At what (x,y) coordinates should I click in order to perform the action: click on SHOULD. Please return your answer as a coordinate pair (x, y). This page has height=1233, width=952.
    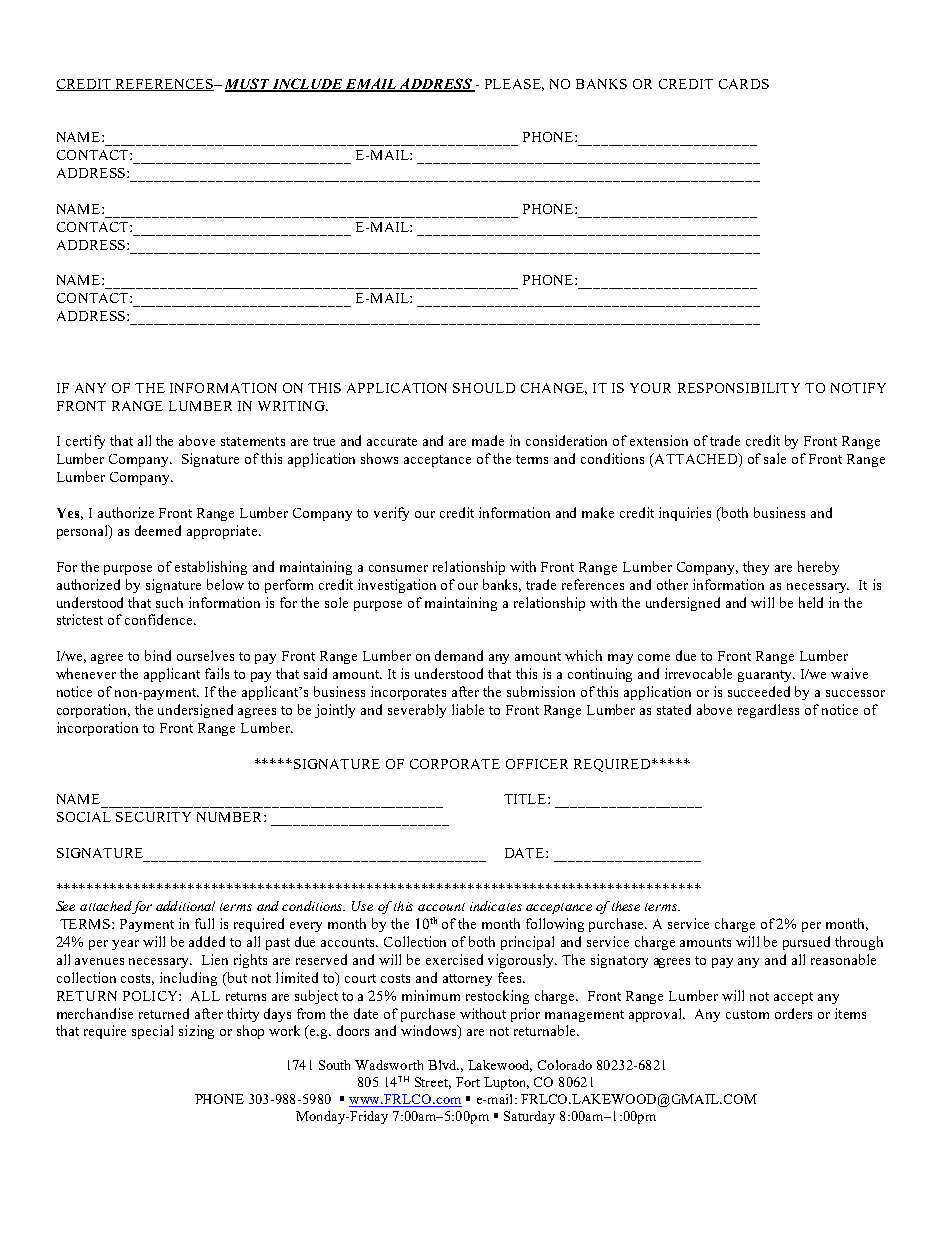
    Looking at the image, I should click on (484, 388).
